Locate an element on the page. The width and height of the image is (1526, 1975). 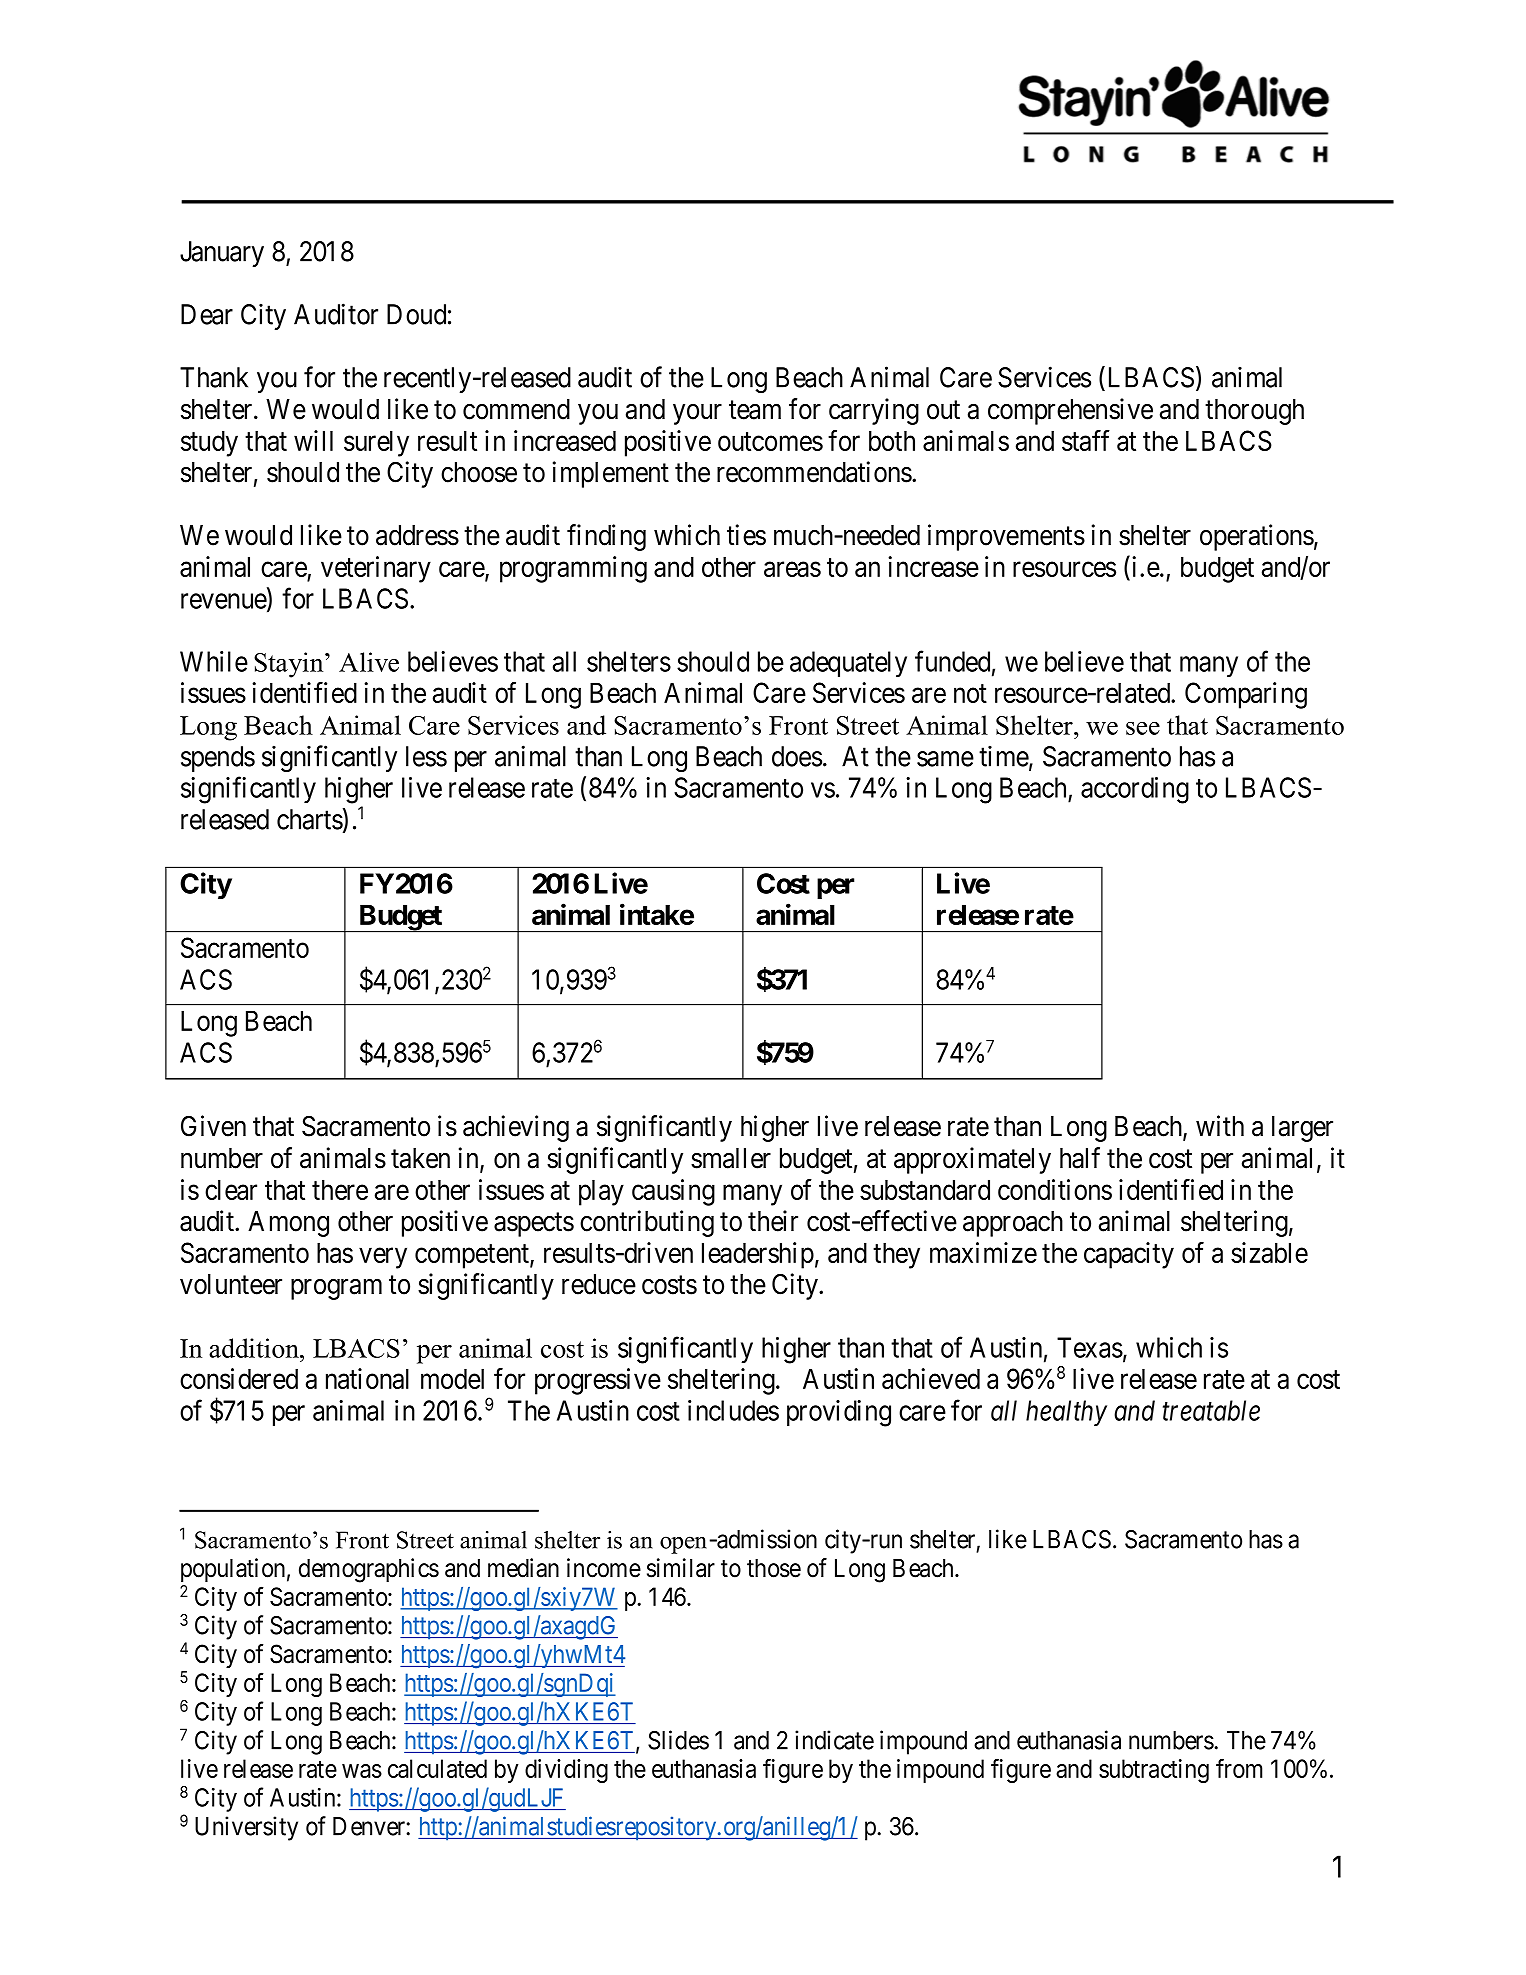
Dear is located at coordinates (207, 314).
